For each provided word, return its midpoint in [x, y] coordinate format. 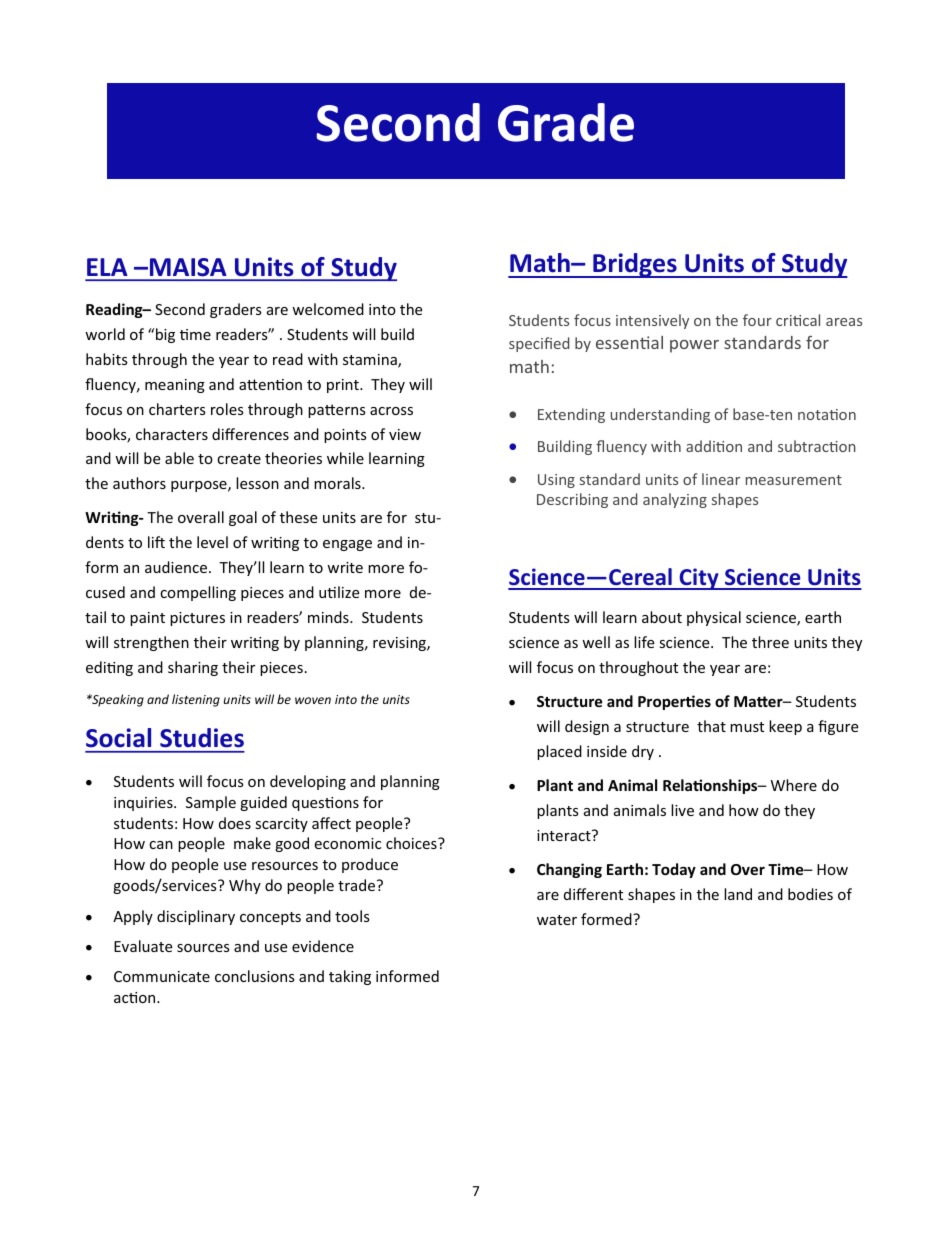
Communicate [162, 976]
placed [559, 752]
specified [539, 344]
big [165, 335]
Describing [572, 500]
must [747, 727]
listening [196, 700]
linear [721, 479]
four [757, 320]
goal [243, 518]
